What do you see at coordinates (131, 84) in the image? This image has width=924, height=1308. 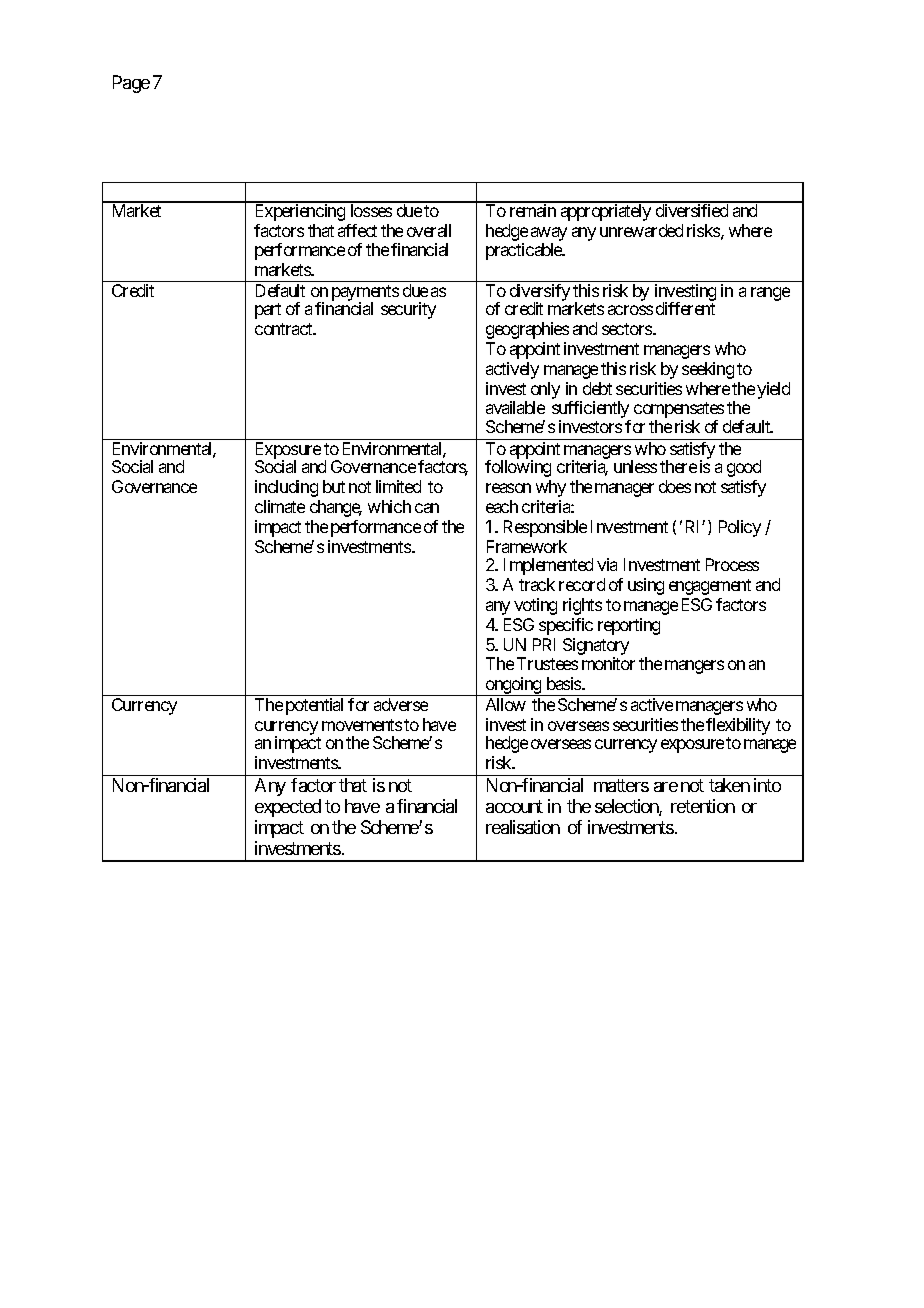 I see `Page` at bounding box center [131, 84].
